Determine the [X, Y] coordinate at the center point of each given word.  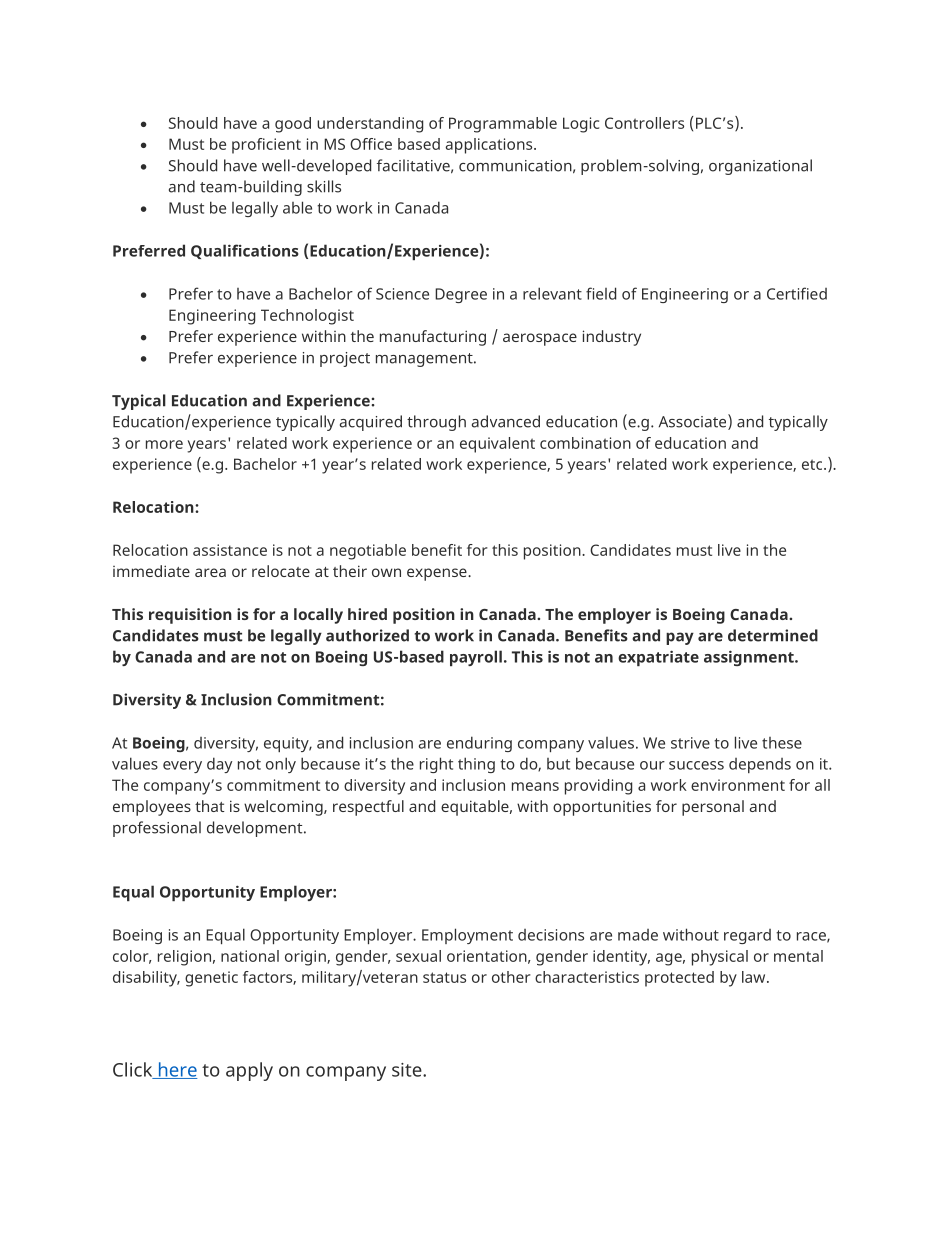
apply [249, 1071]
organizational [760, 167]
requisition [190, 616]
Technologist [307, 317]
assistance [230, 550]
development [256, 829]
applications [490, 146]
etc [813, 464]
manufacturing [433, 338]
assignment [750, 658]
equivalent [497, 445]
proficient [266, 146]
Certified [797, 293]
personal [713, 808]
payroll [476, 658]
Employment [467, 936]
